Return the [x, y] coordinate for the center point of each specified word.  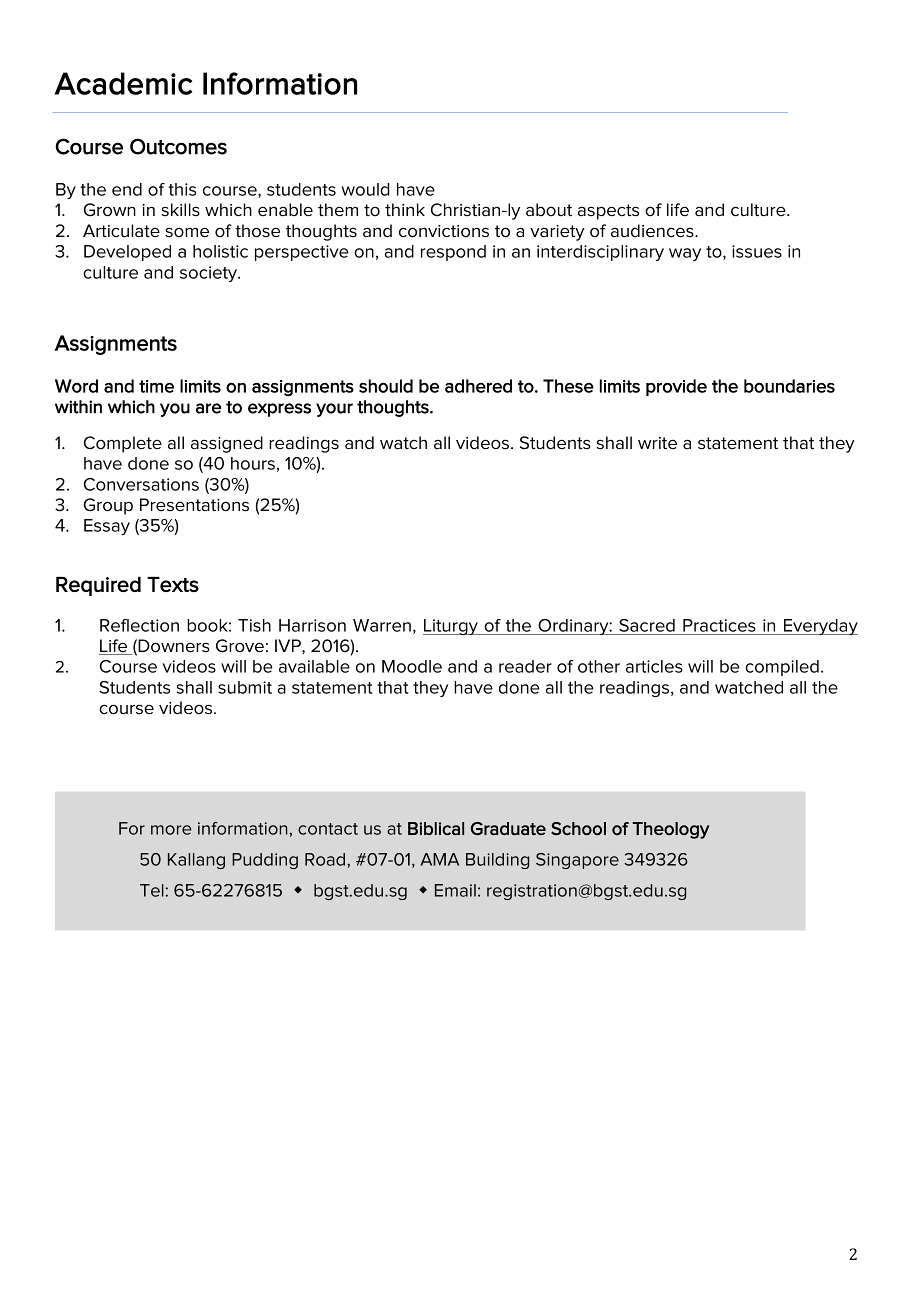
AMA [439, 859]
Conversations [141, 484]
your [334, 410]
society [210, 274]
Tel [152, 890]
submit [245, 687]
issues [757, 251]
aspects [608, 212]
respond [453, 253]
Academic [123, 83]
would [365, 189]
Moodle [412, 666]
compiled [782, 668]
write [657, 443]
